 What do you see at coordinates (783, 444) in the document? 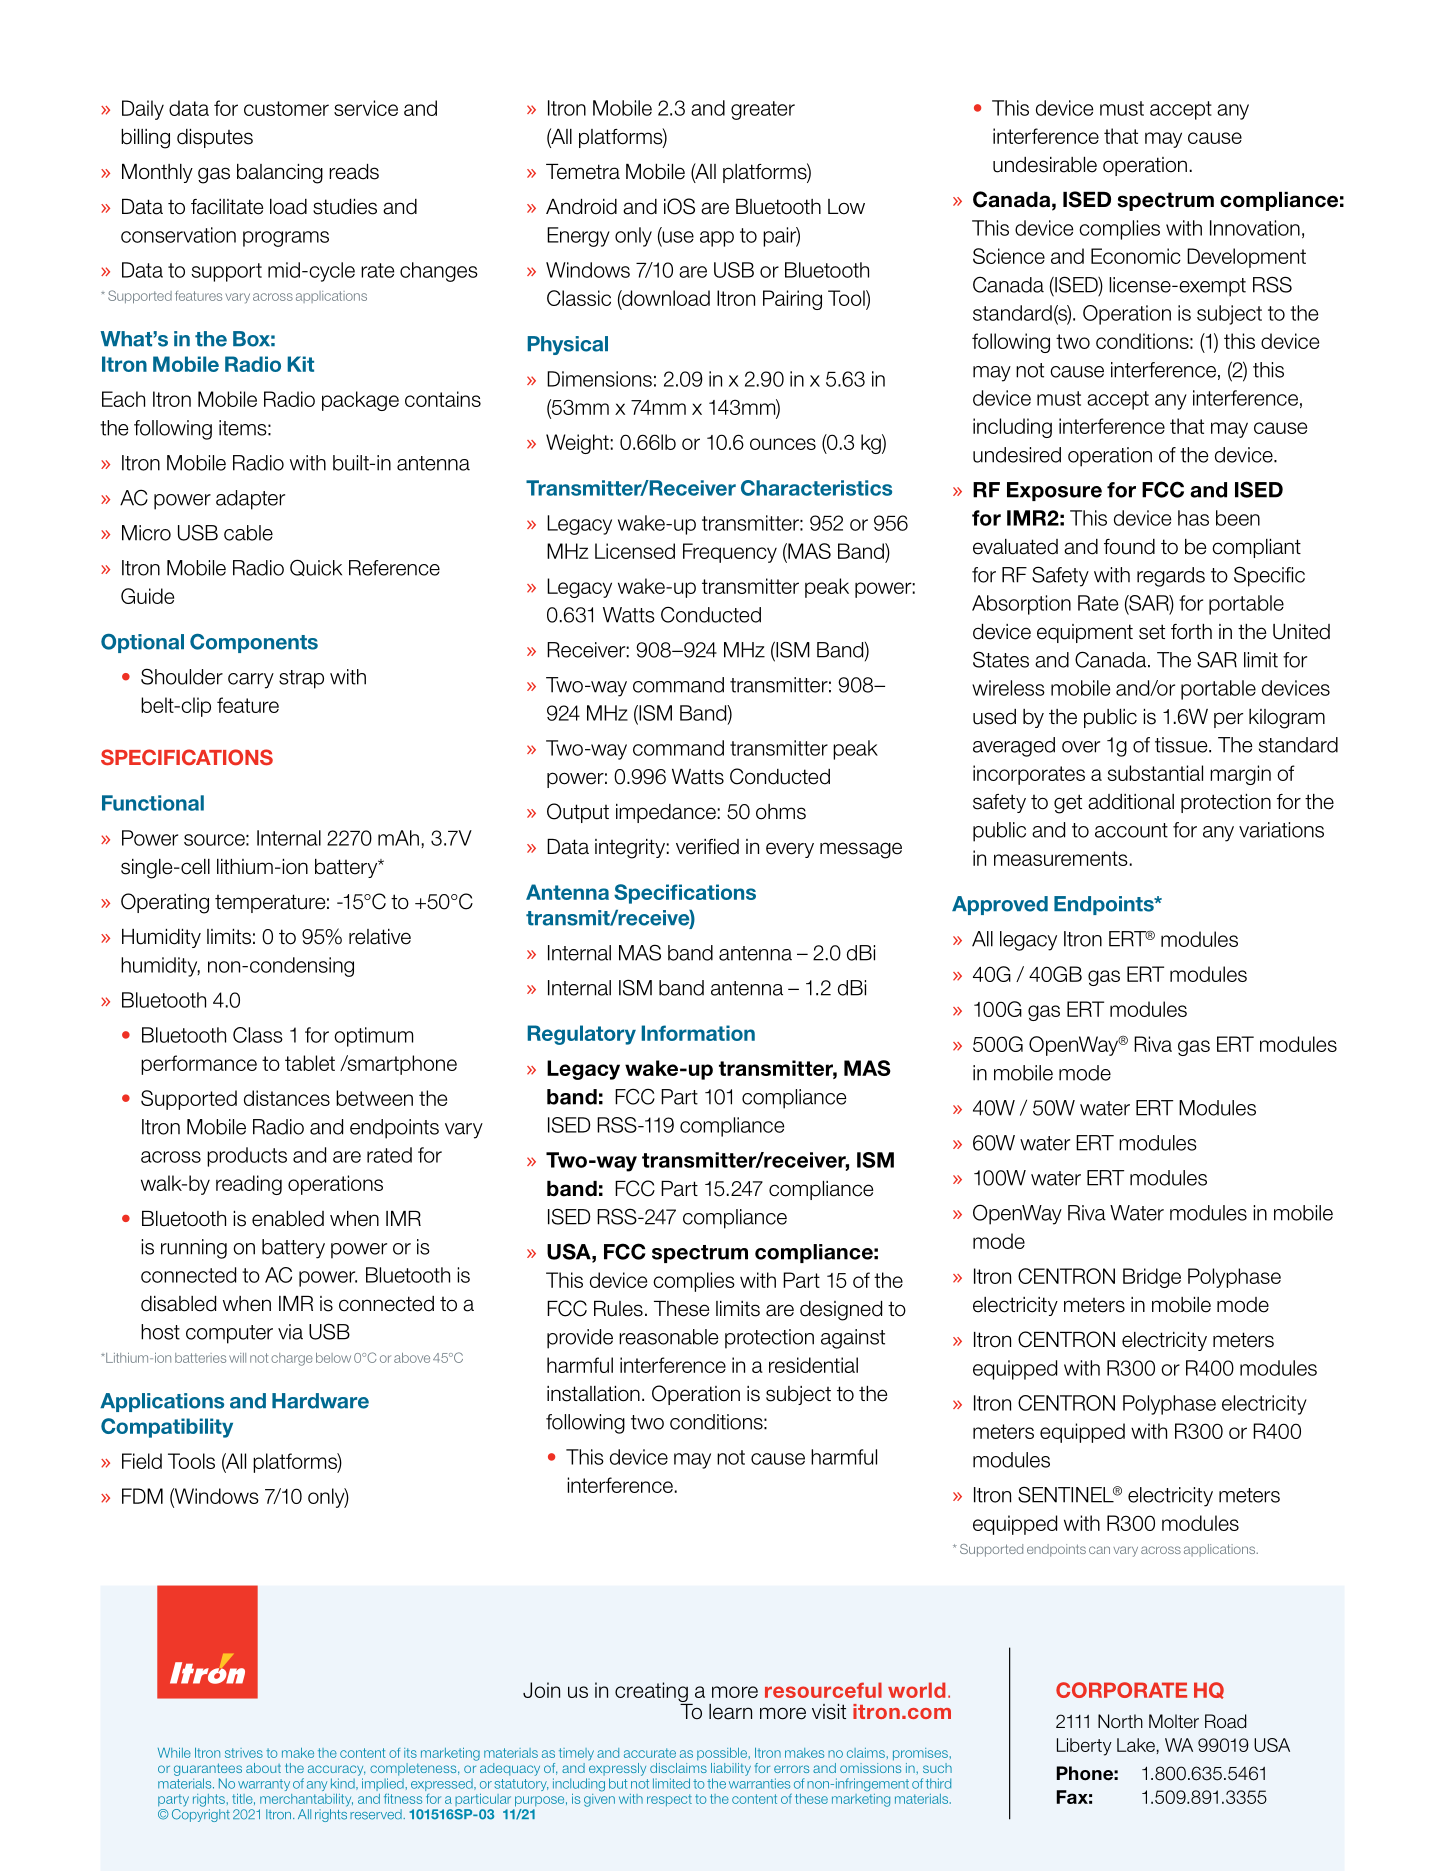
I see `ounces` at bounding box center [783, 444].
